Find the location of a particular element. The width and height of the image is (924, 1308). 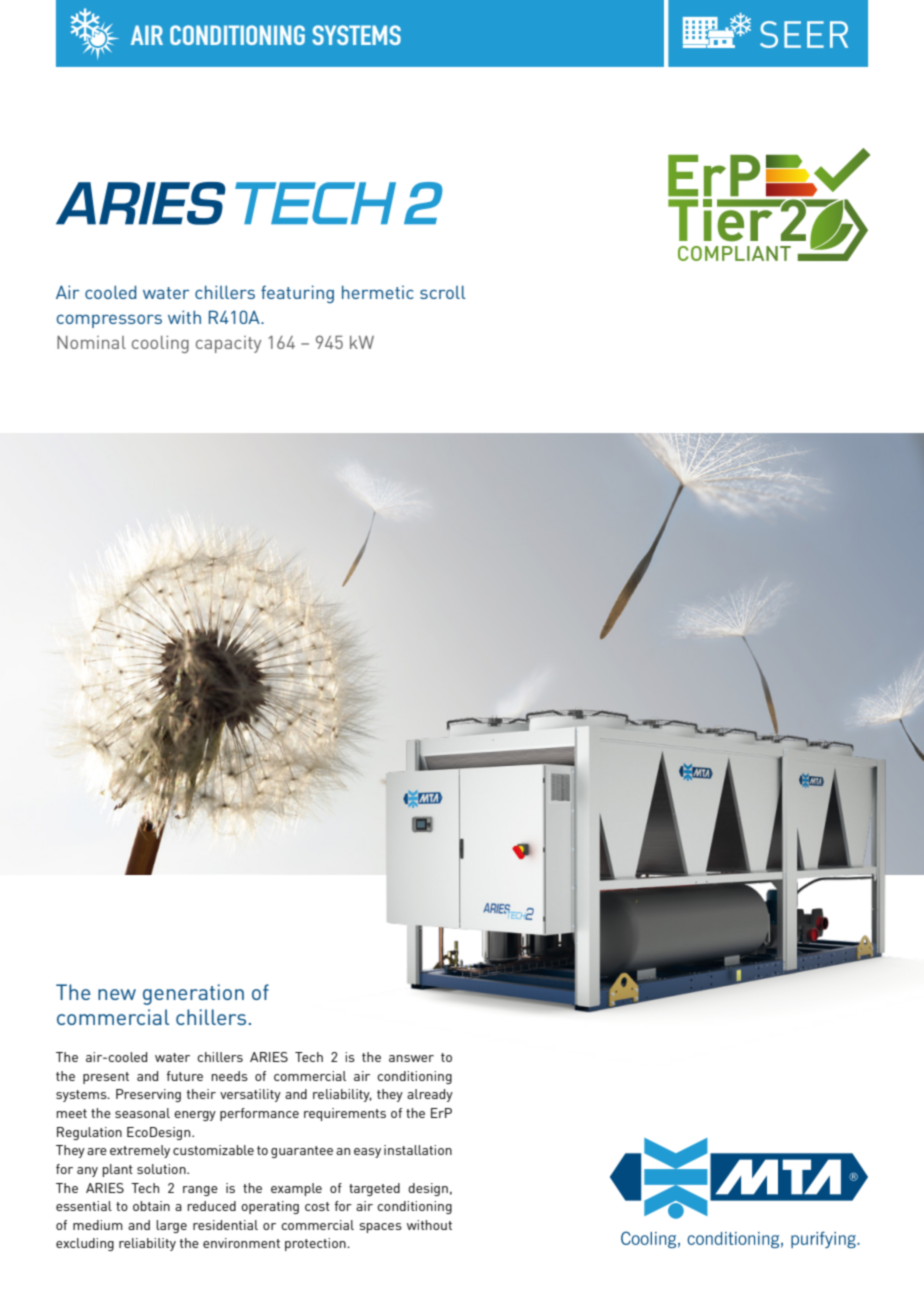

new is located at coordinates (117, 994).
